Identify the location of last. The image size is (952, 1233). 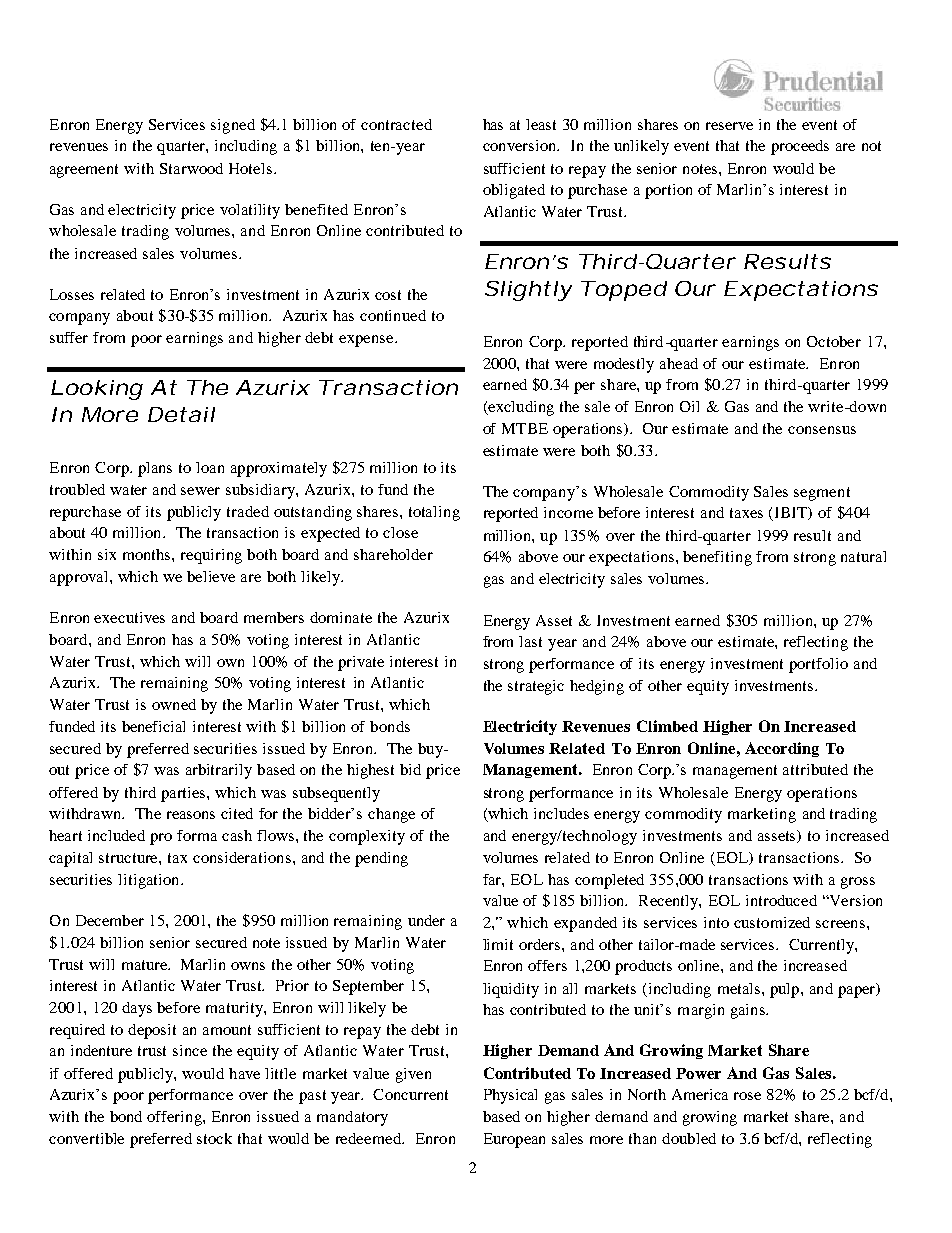
(530, 641).
